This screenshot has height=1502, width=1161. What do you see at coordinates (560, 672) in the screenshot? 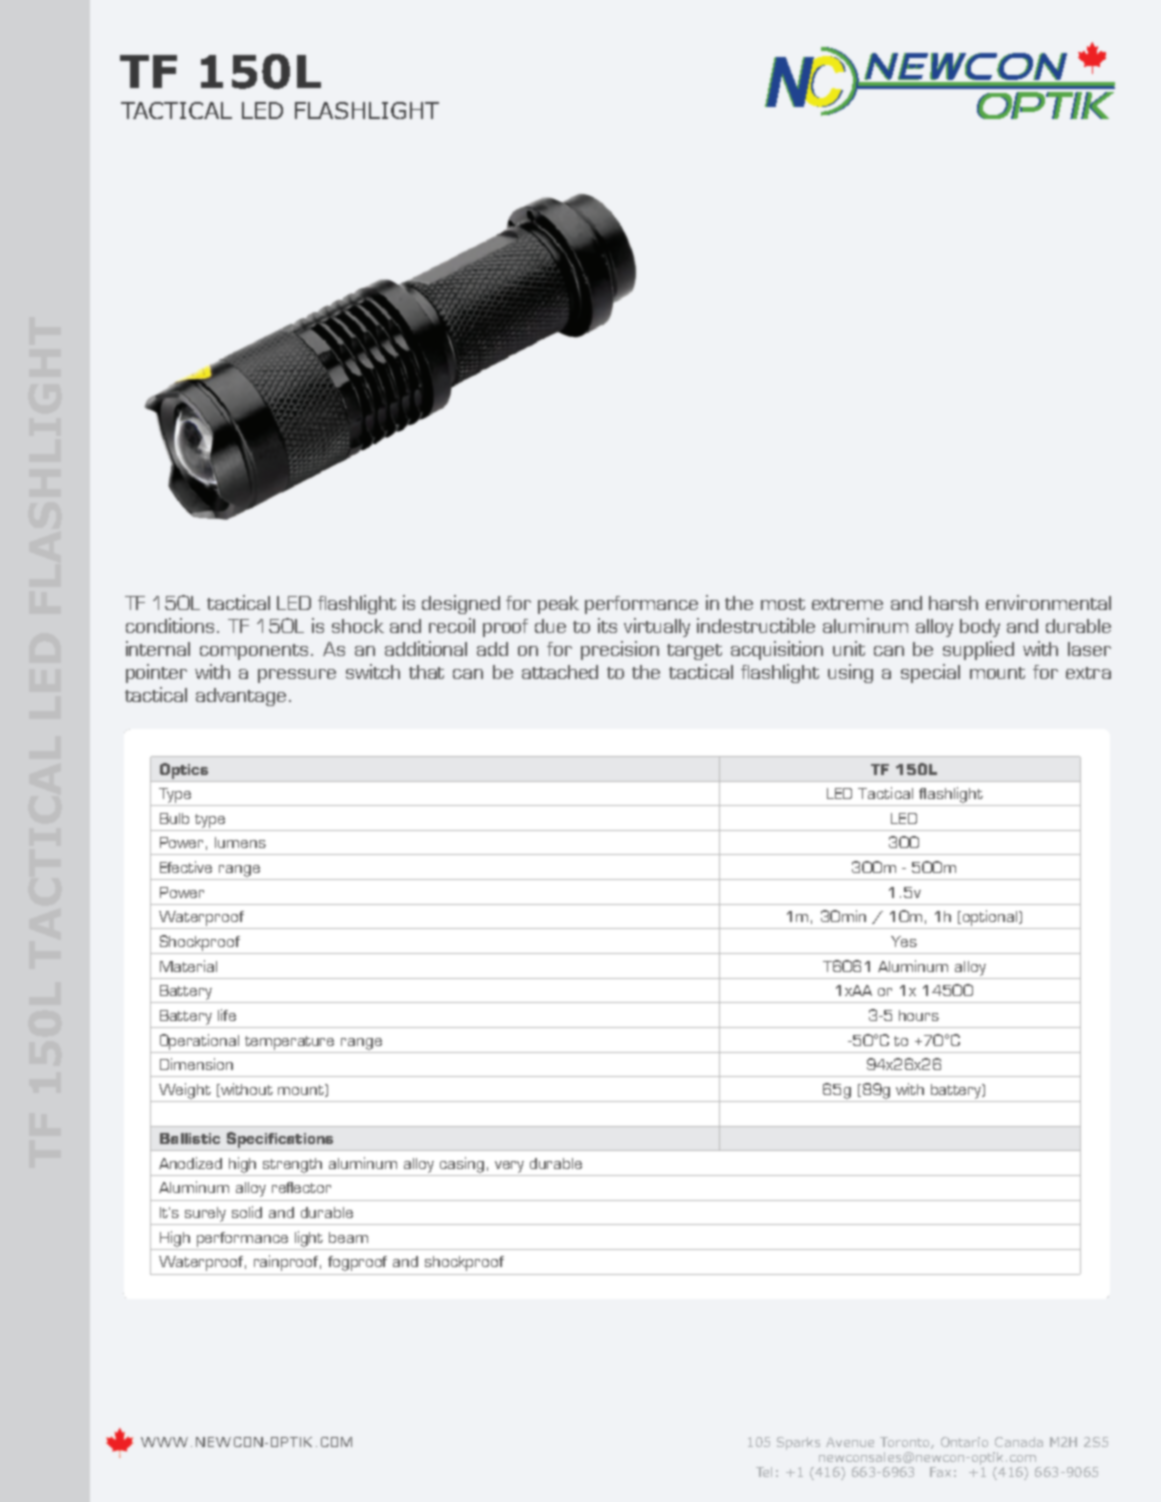
I see `attached` at bounding box center [560, 672].
